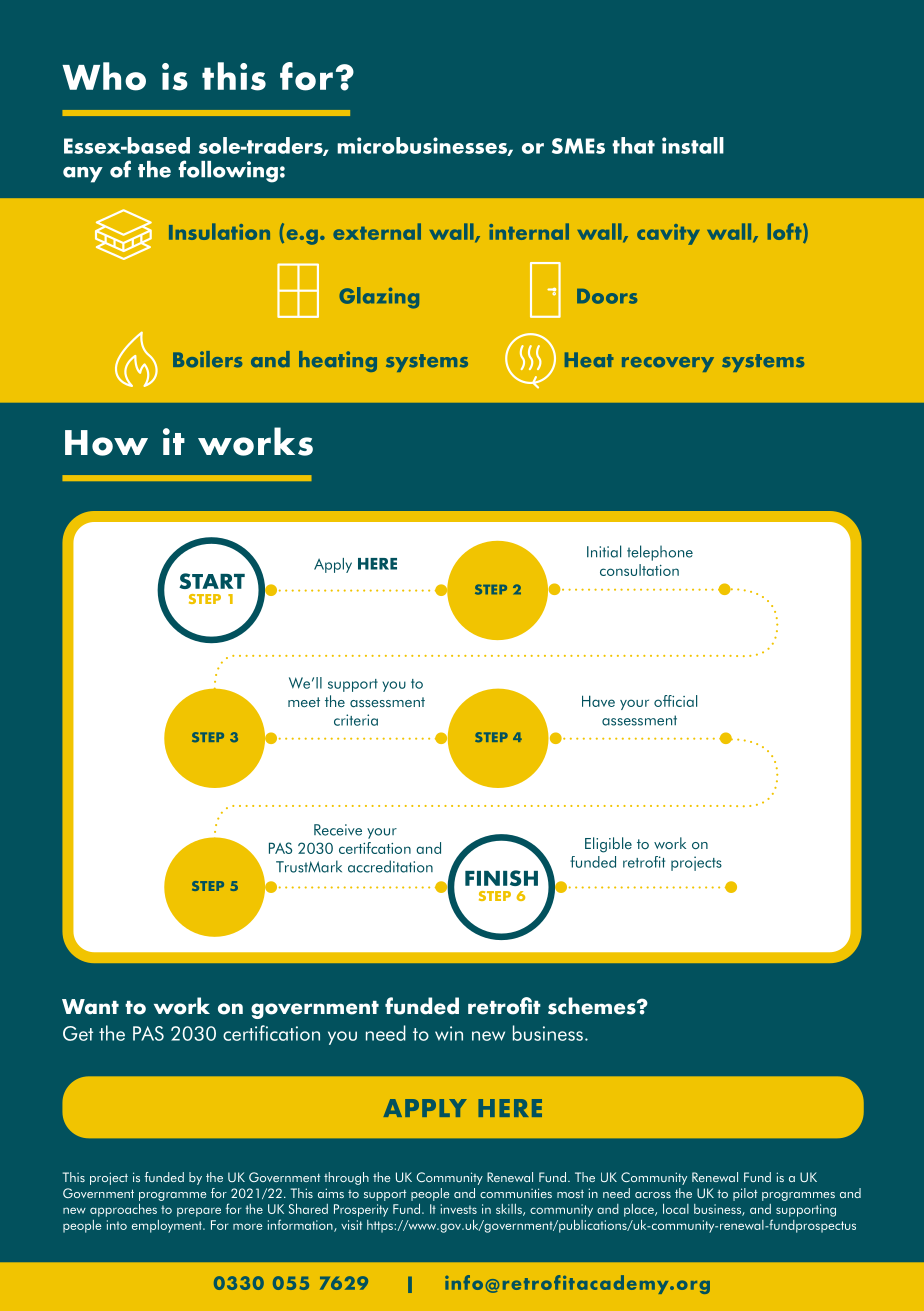  Describe the element at coordinates (593, 1006) in the screenshot. I see `schemes` at that location.
